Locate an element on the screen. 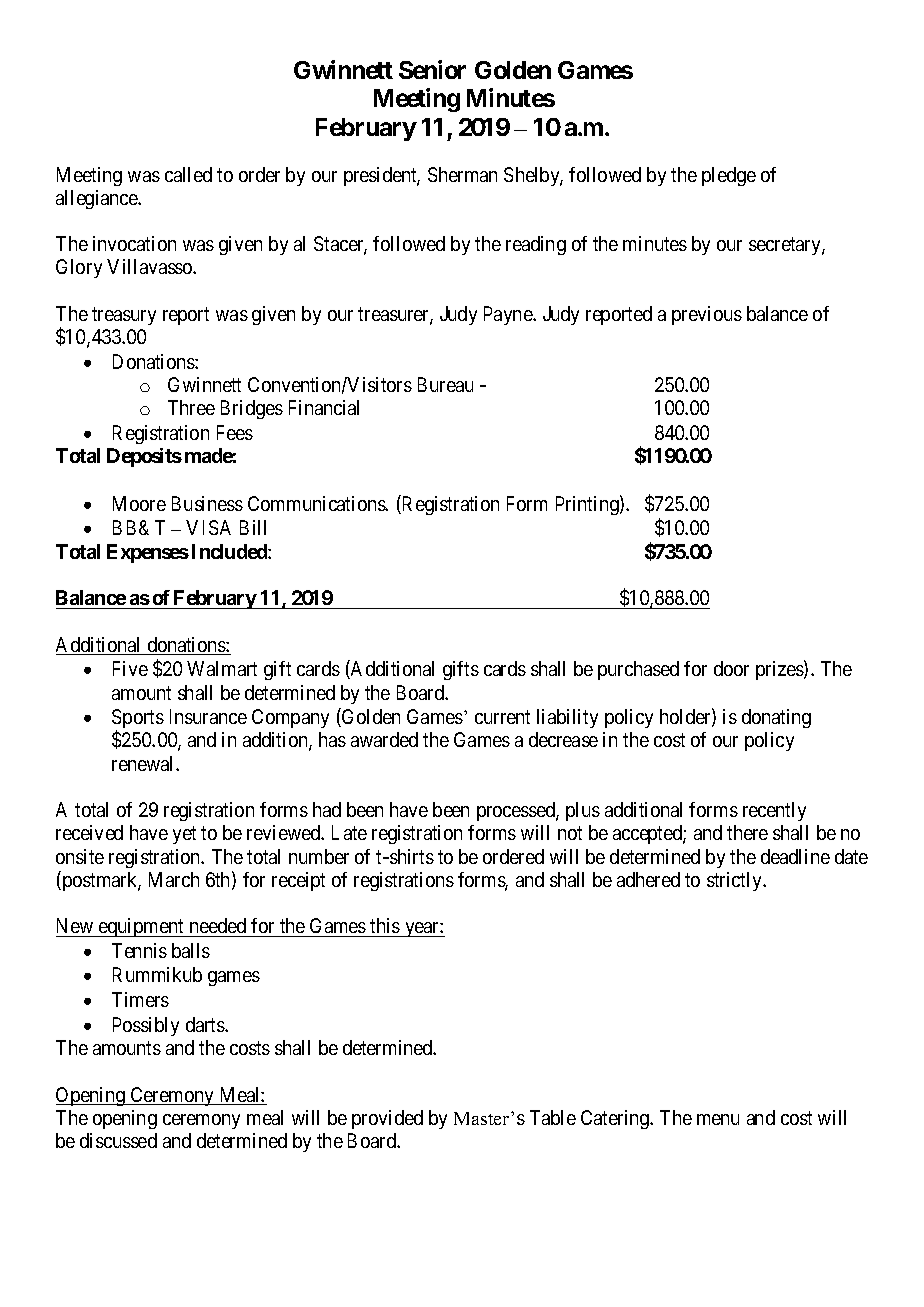  discussed is located at coordinates (118, 1140).
